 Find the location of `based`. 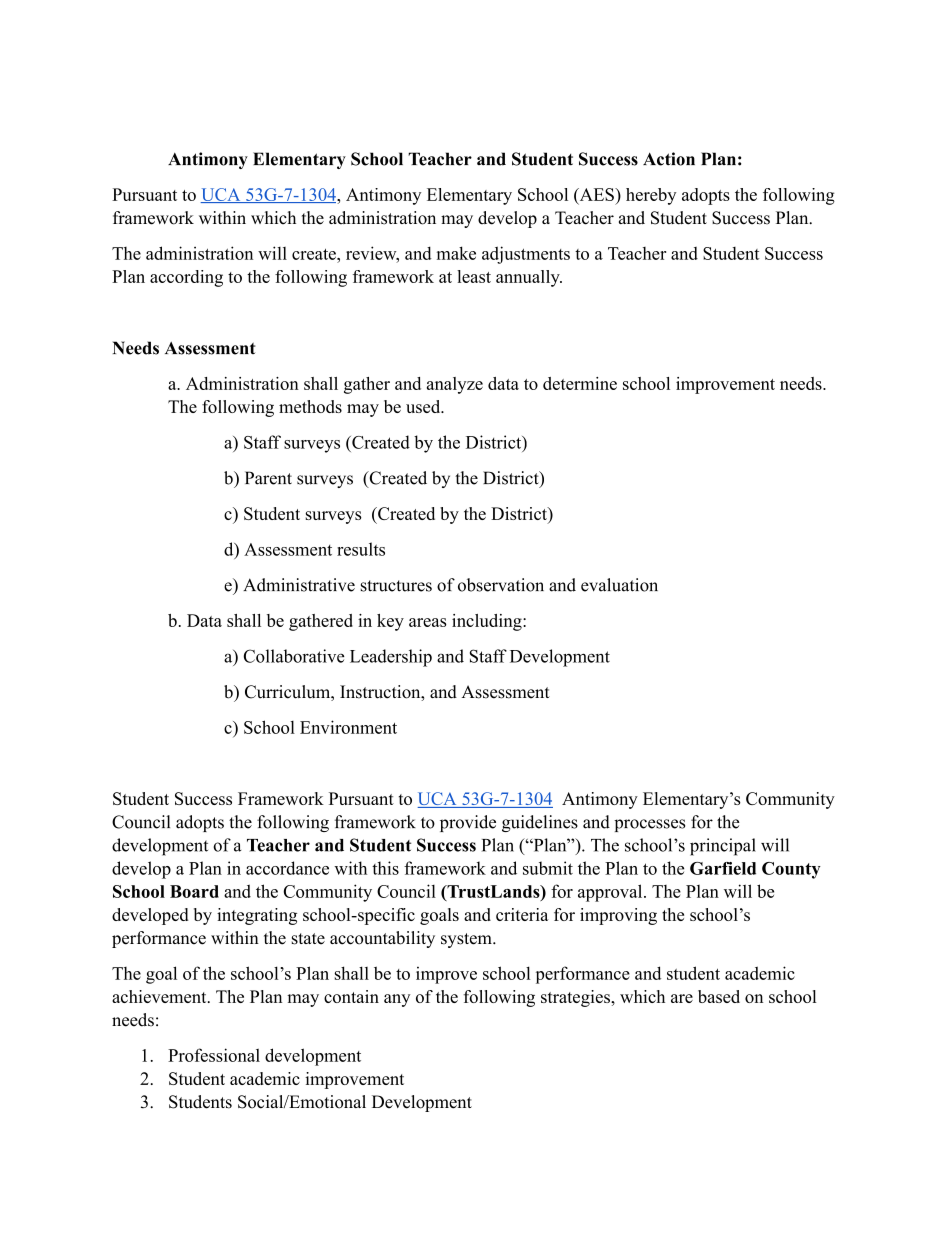

based is located at coordinates (719, 996).
